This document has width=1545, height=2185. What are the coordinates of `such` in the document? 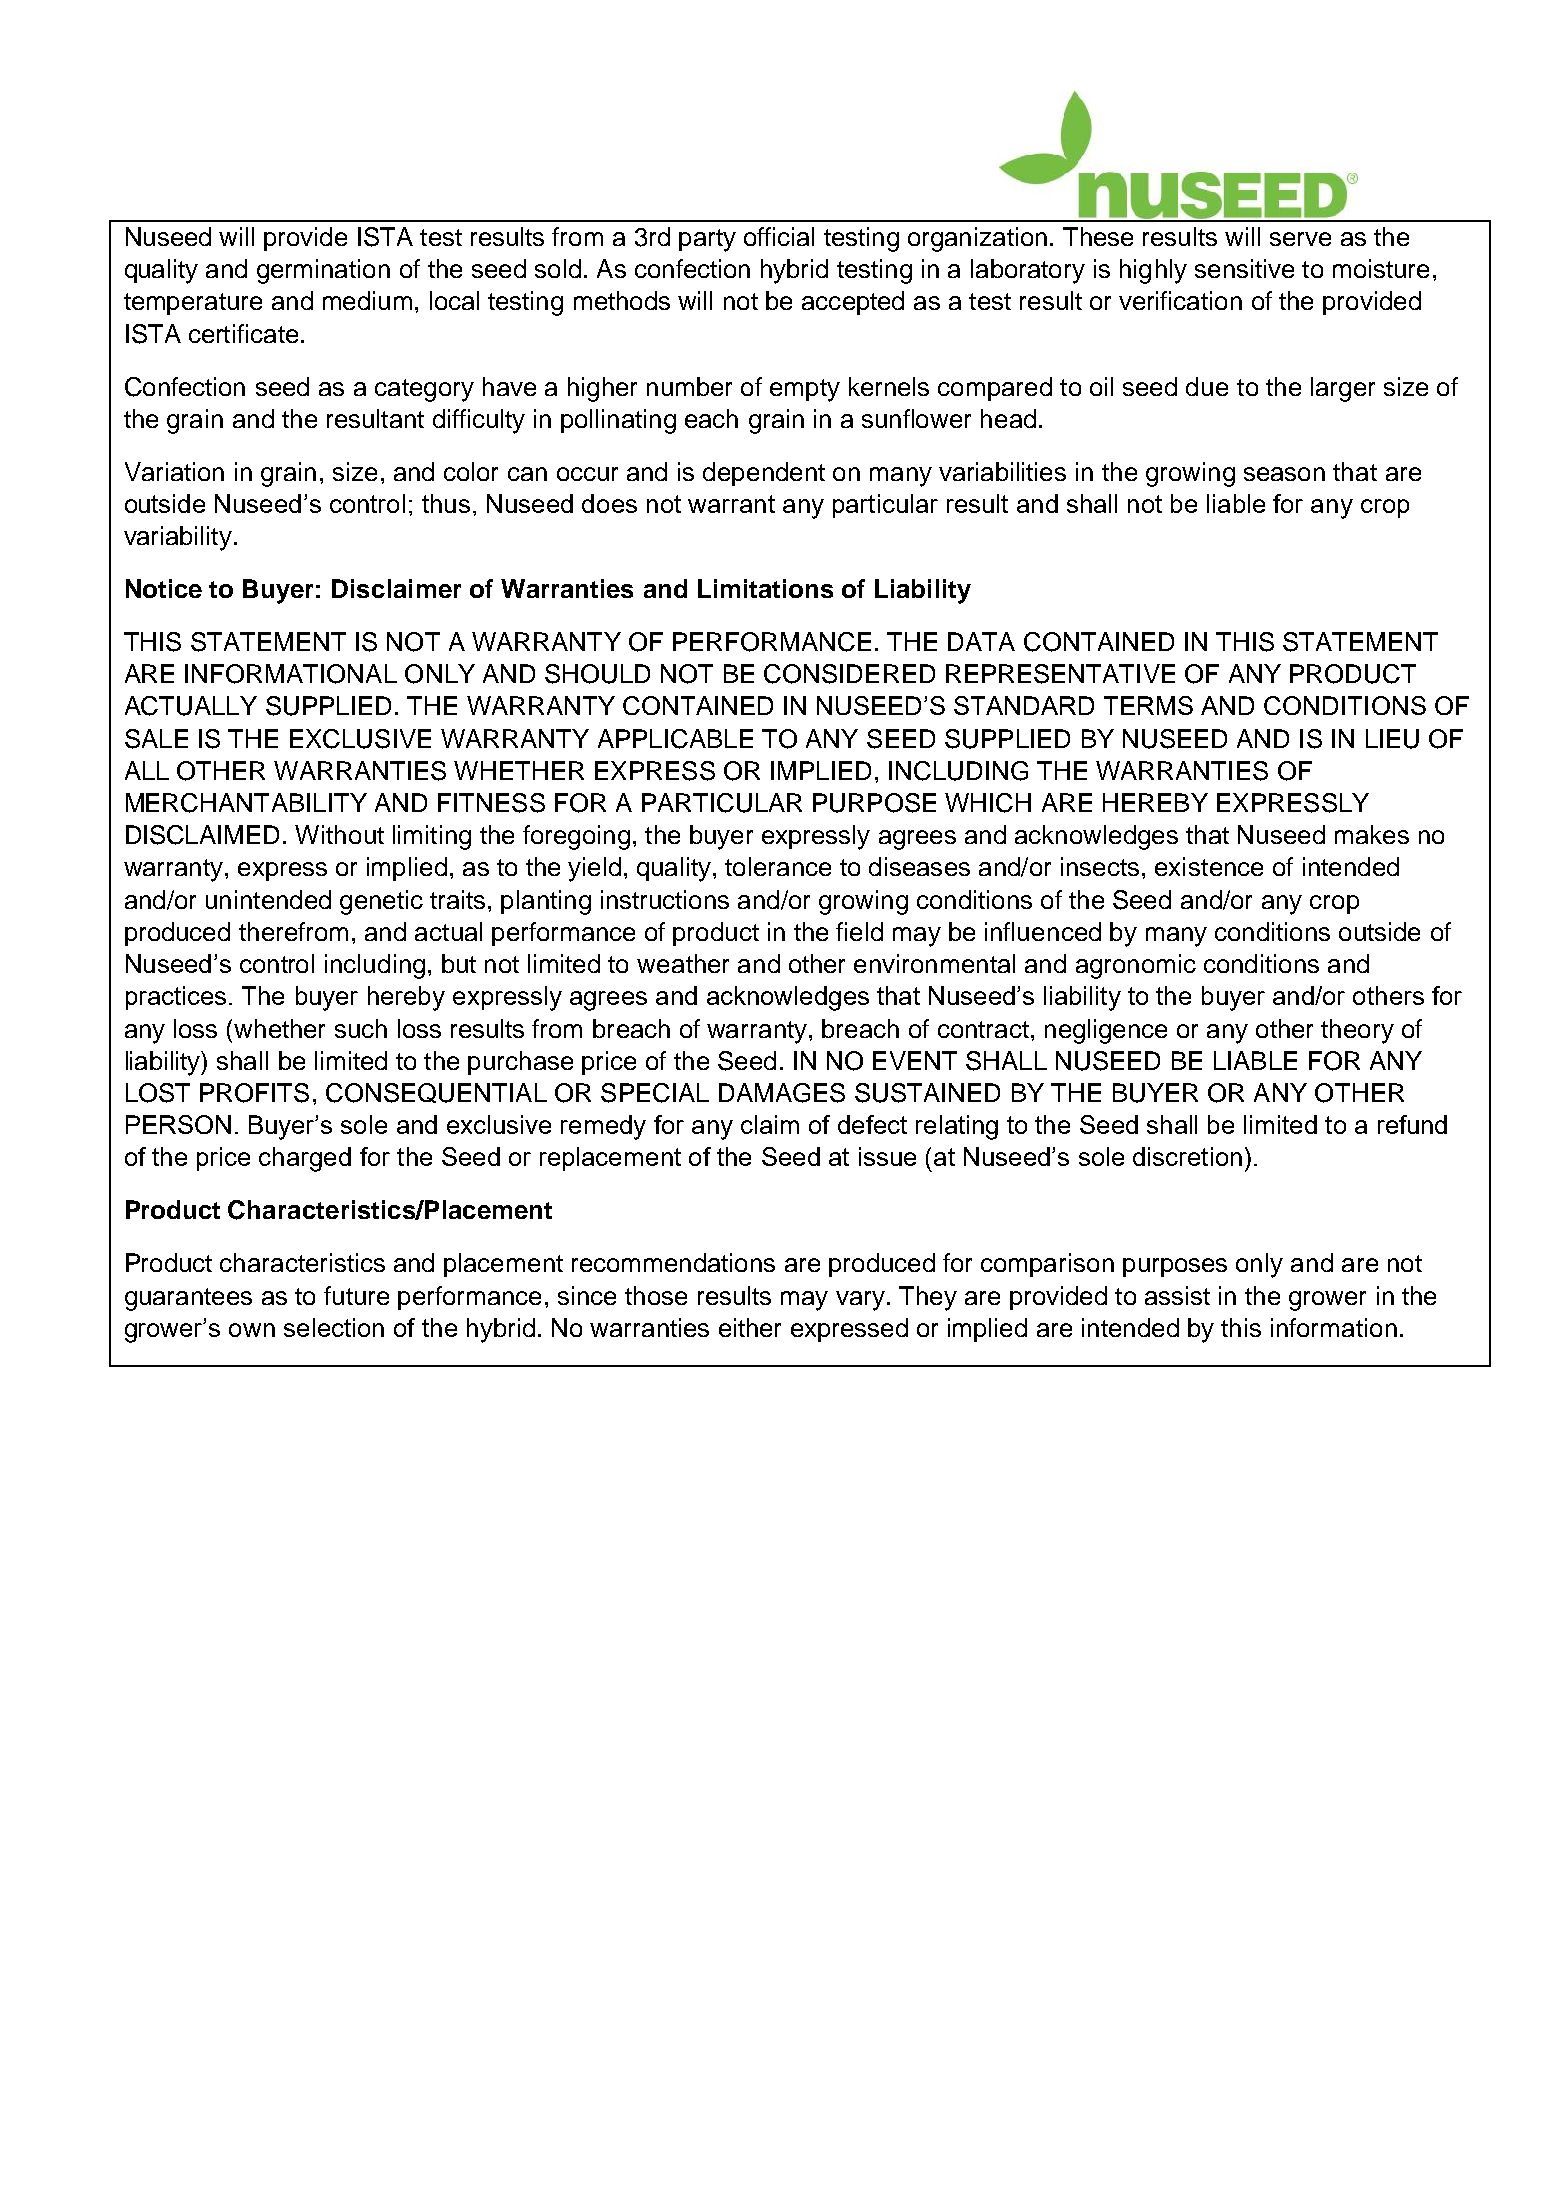 It's located at (361, 1028).
